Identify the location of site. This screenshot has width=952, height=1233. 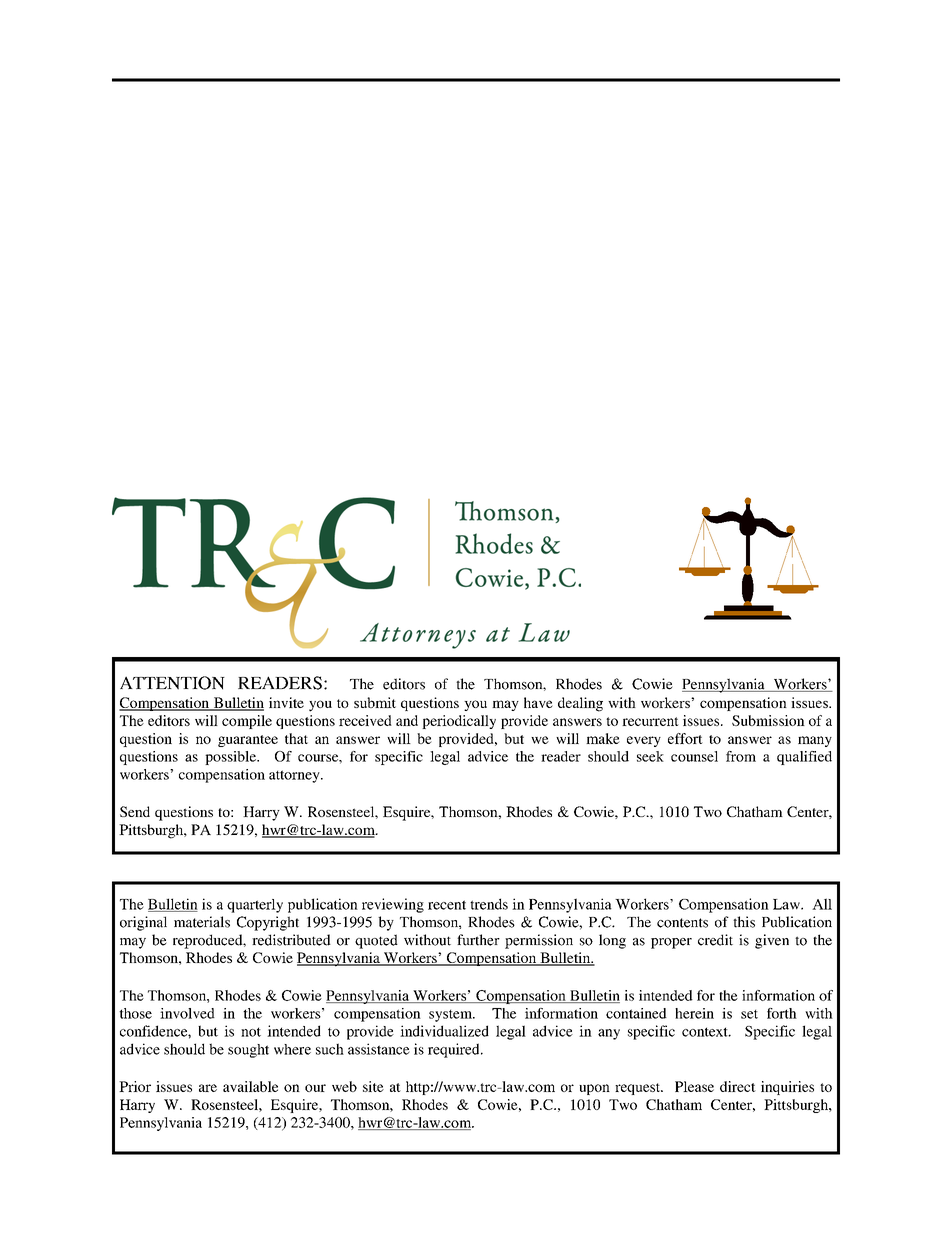
(373, 1086).
